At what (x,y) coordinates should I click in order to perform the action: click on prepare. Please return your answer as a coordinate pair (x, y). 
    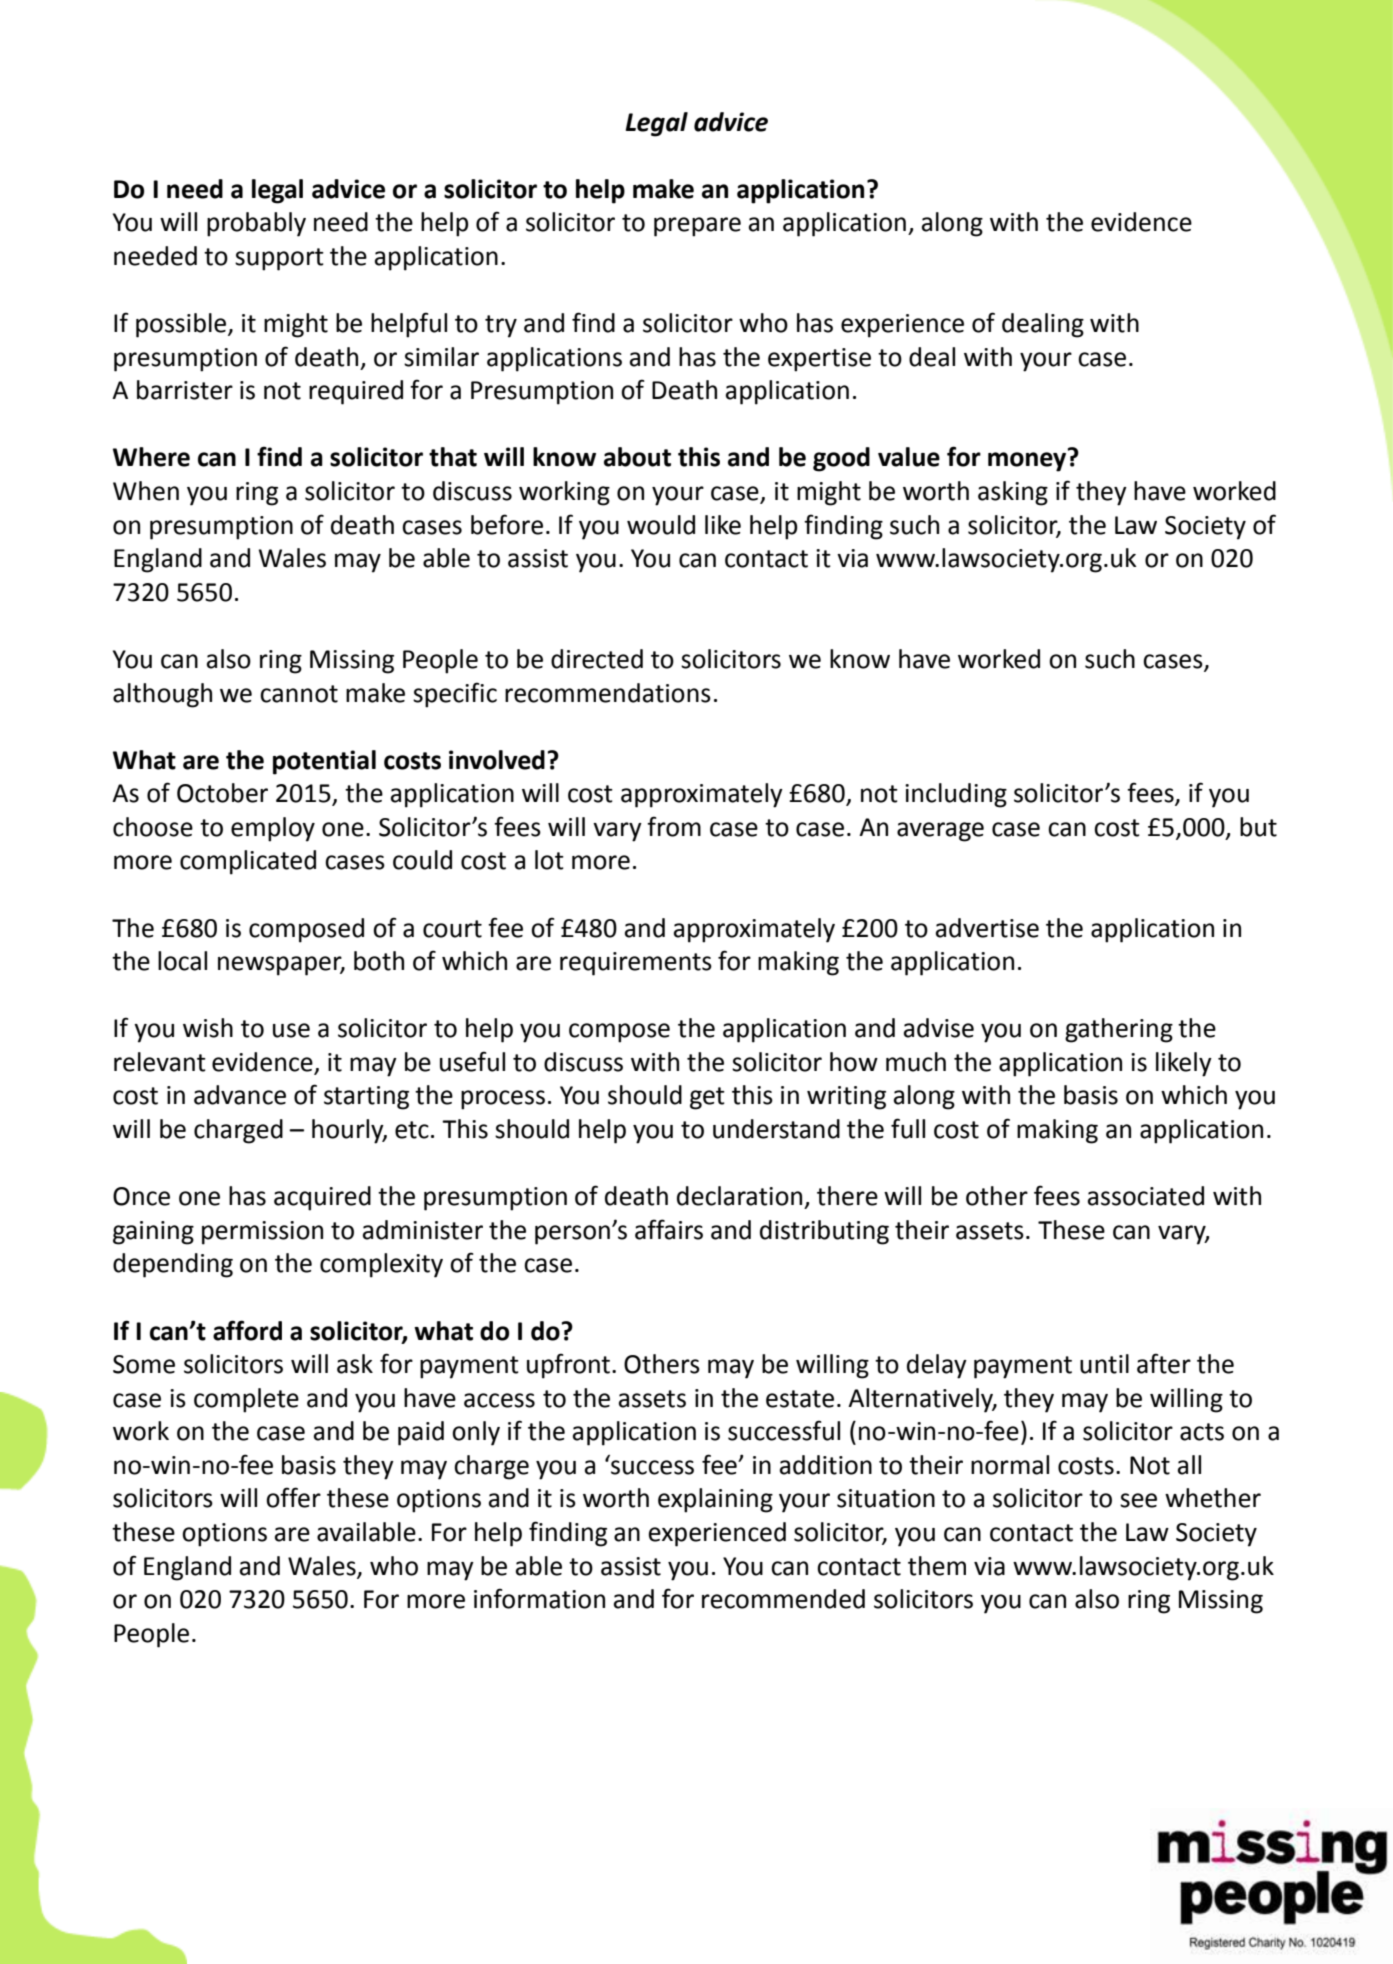
    Looking at the image, I should click on (697, 227).
